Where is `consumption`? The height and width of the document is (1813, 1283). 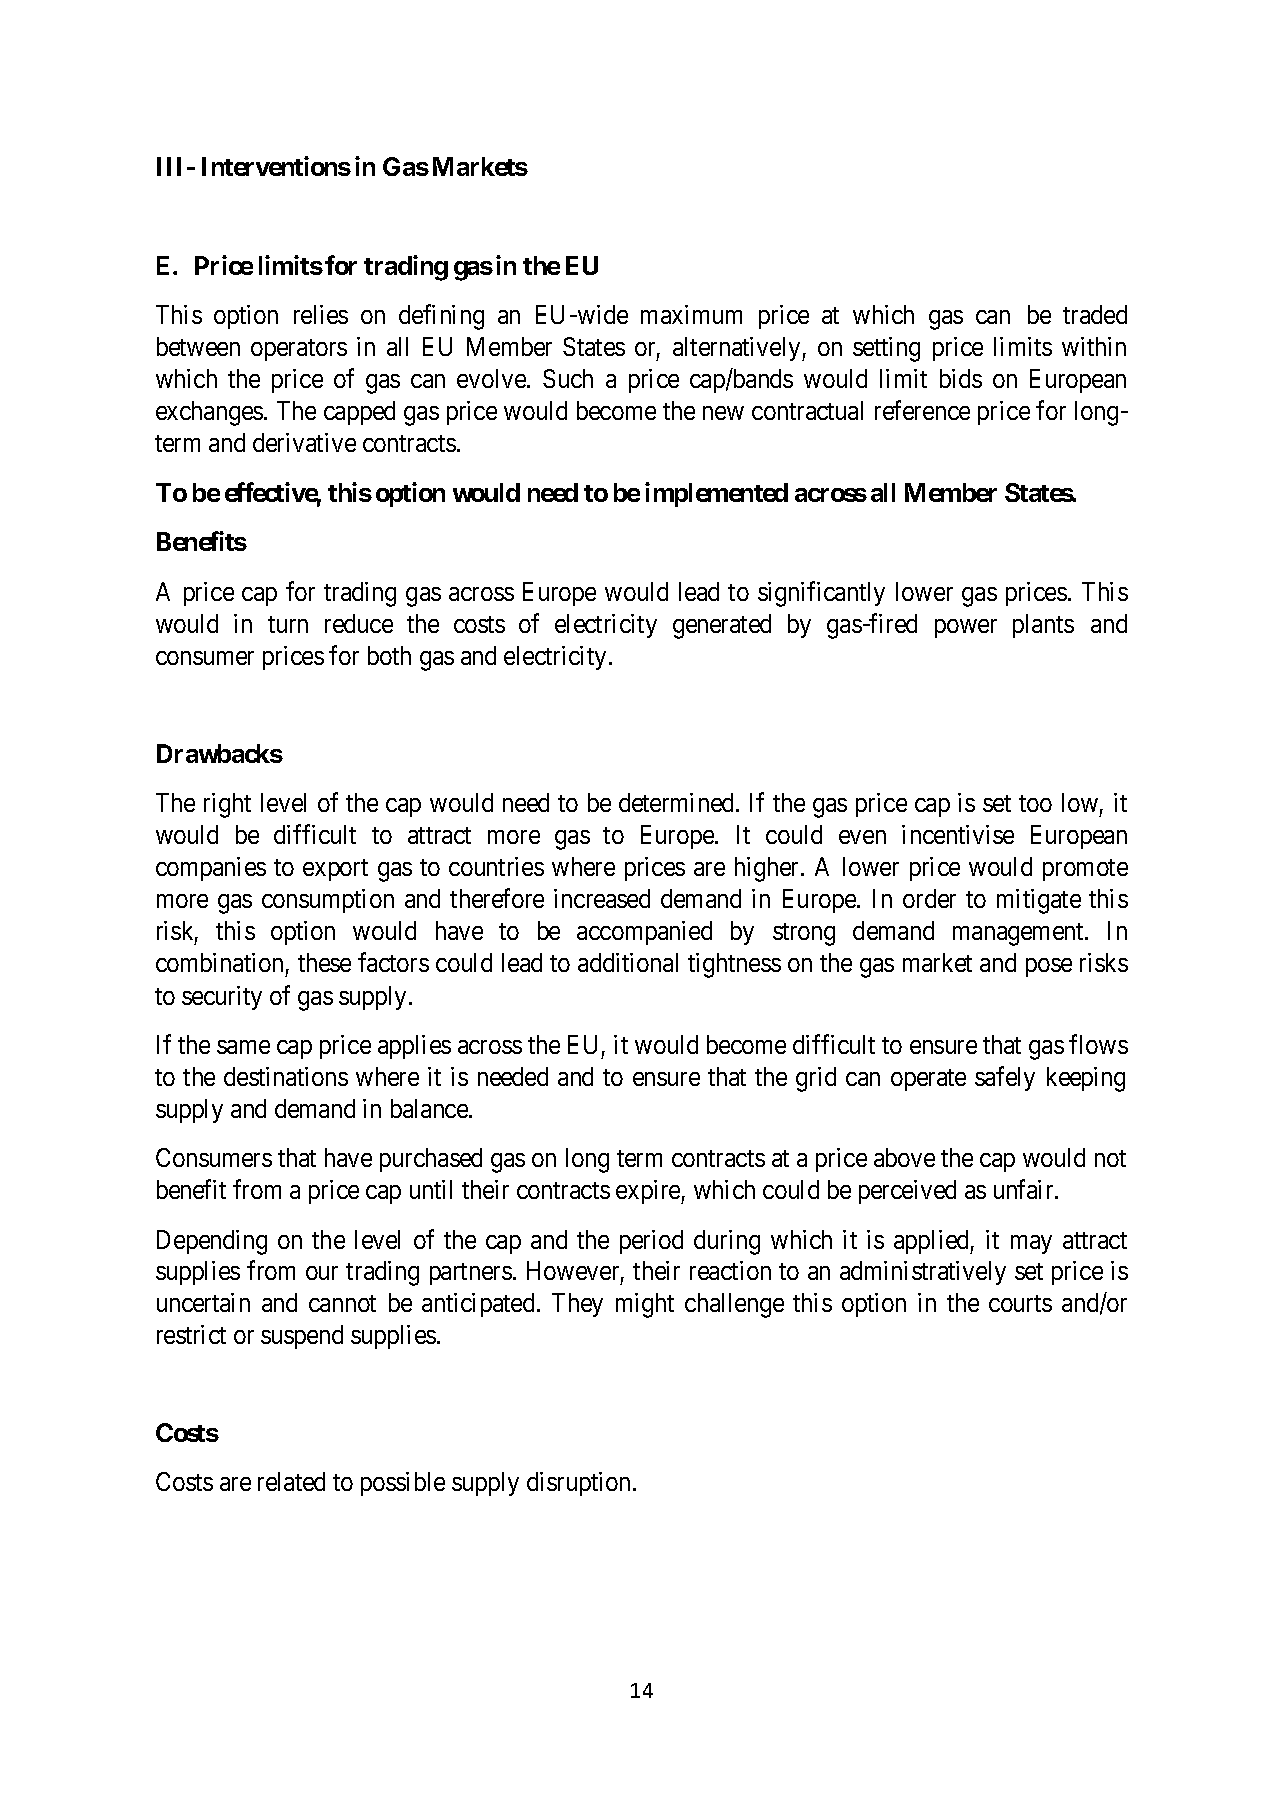 consumption is located at coordinates (328, 901).
